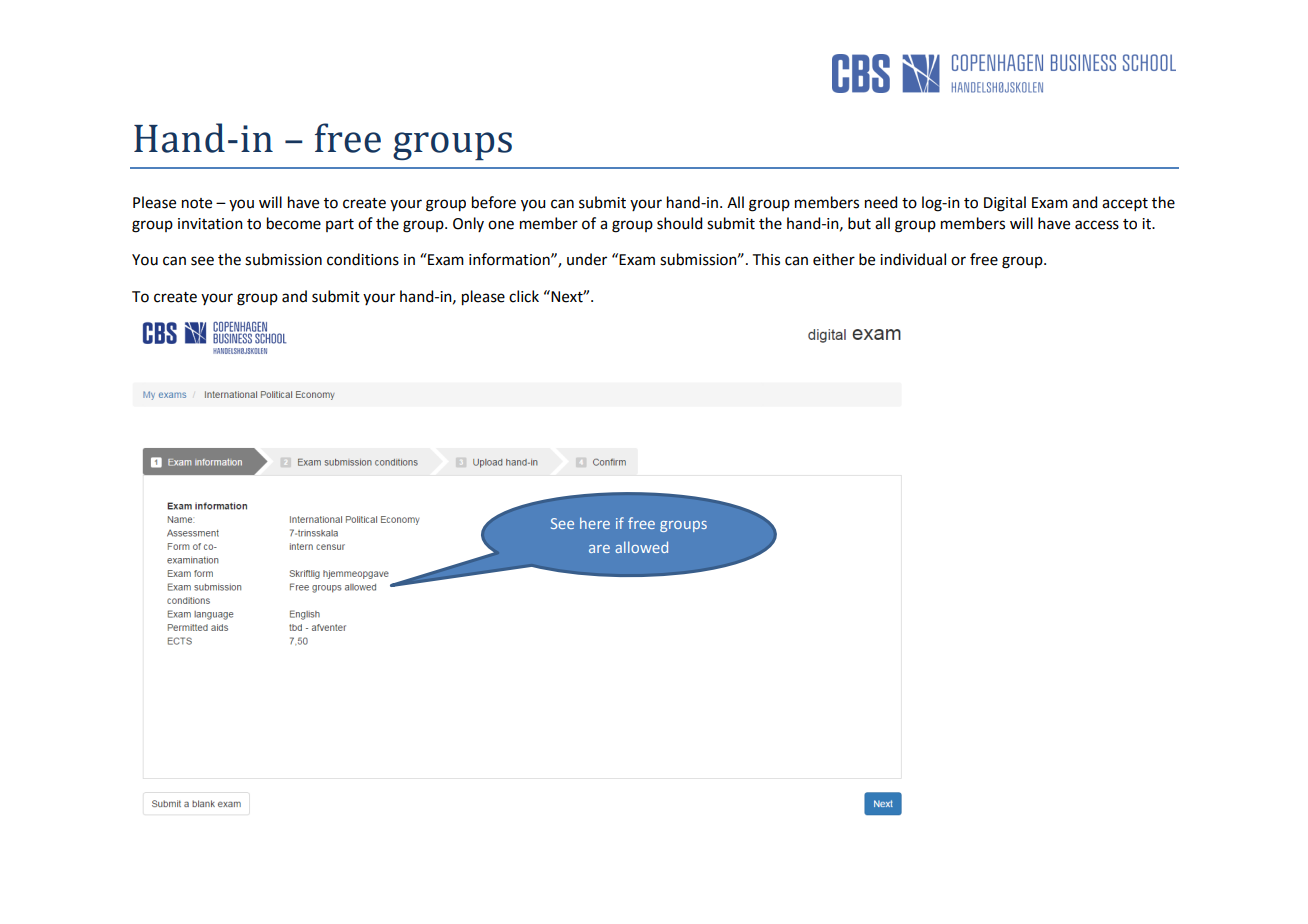 This image has width=1308, height=924. What do you see at coordinates (679, 223) in the image?
I see `should` at bounding box center [679, 223].
